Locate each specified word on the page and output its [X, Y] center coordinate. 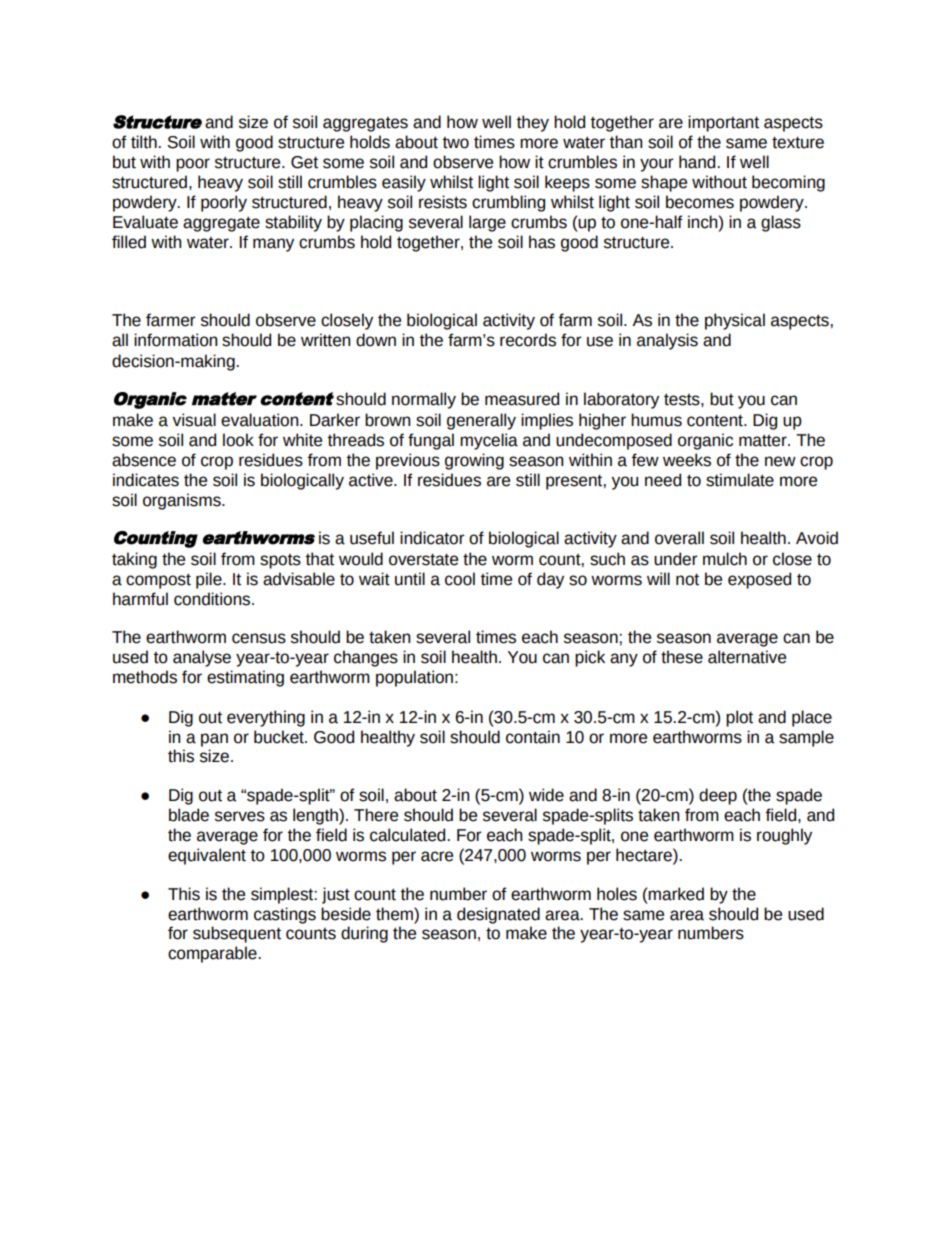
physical [735, 321]
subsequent [237, 934]
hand [698, 162]
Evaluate [145, 222]
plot [739, 718]
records [528, 340]
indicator [432, 538]
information [175, 340]
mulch [725, 559]
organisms [183, 501]
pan [214, 740]
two [456, 143]
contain [533, 737]
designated [498, 915]
